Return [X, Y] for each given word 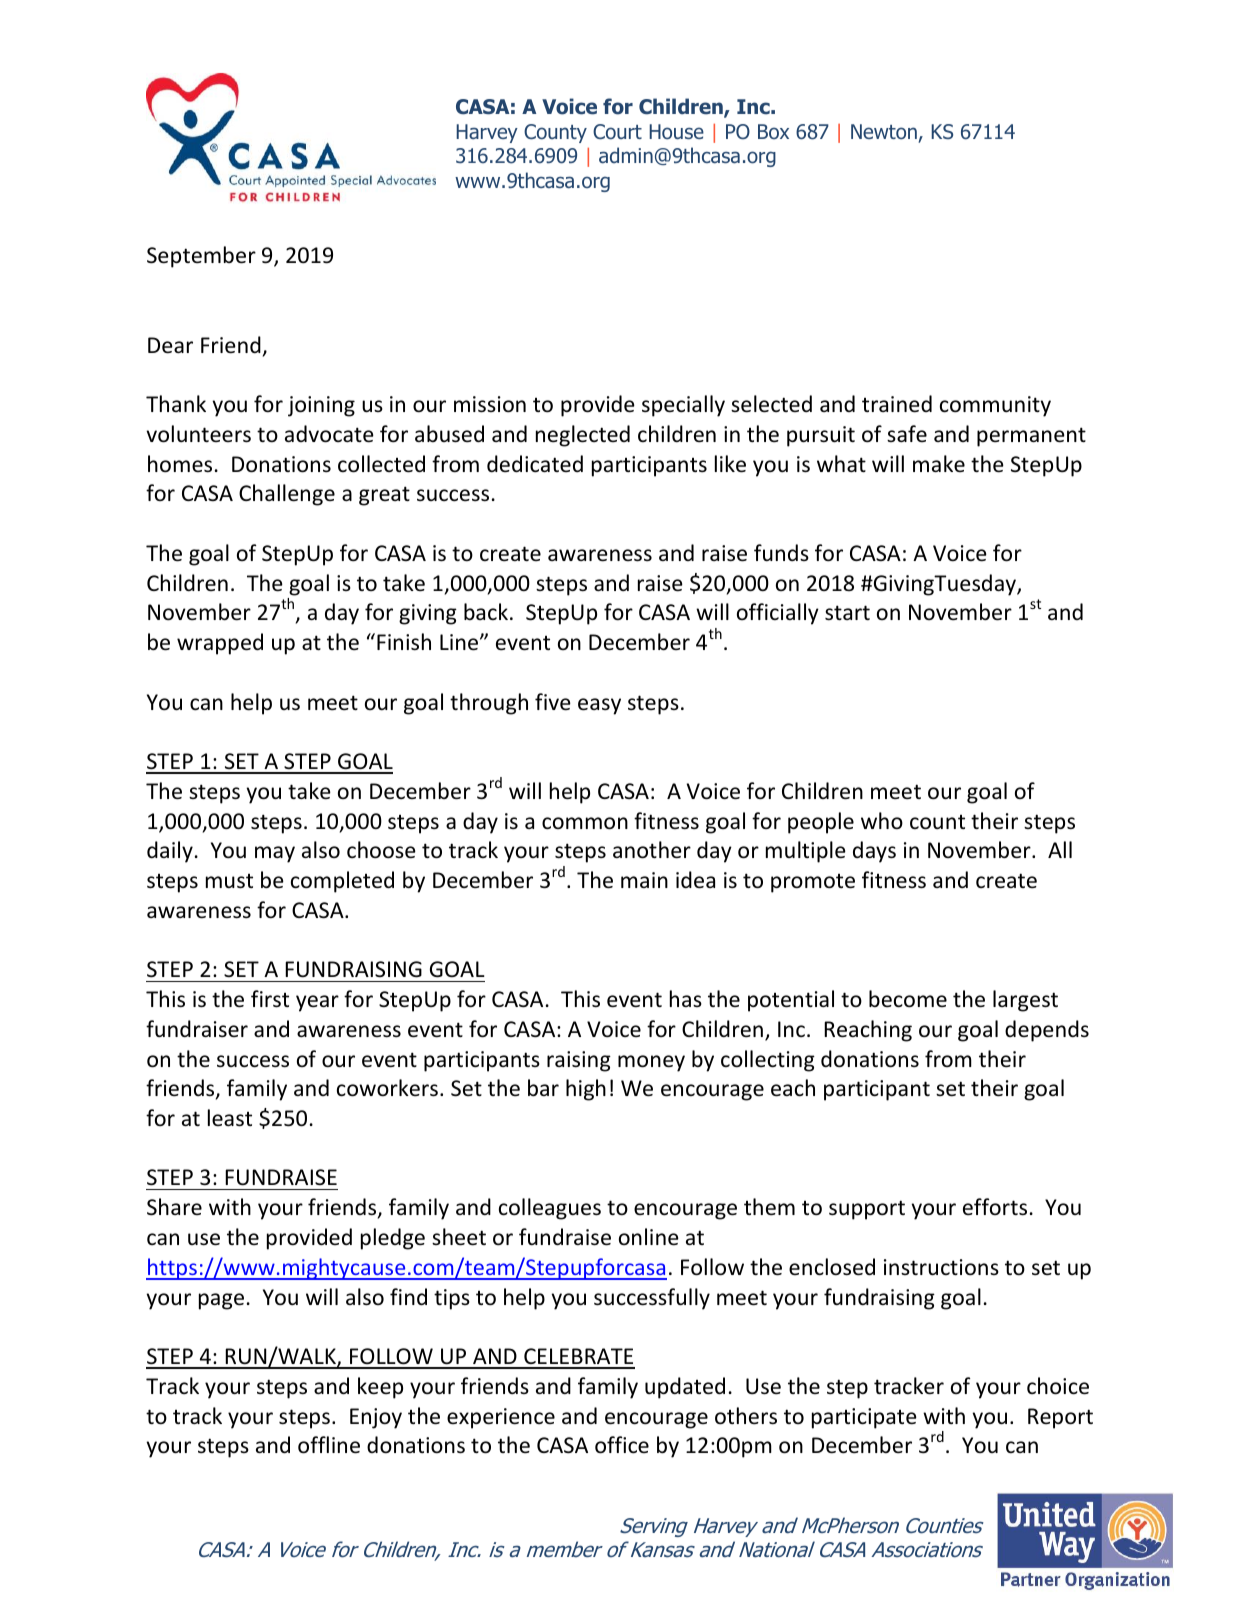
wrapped [220, 644]
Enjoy [376, 1418]
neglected [583, 436]
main [644, 880]
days [874, 852]
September [201, 257]
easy [599, 706]
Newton [884, 132]
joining [321, 406]
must [229, 881]
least [230, 1118]
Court [617, 132]
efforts [995, 1207]
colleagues [550, 1209]
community [995, 406]
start [847, 613]
